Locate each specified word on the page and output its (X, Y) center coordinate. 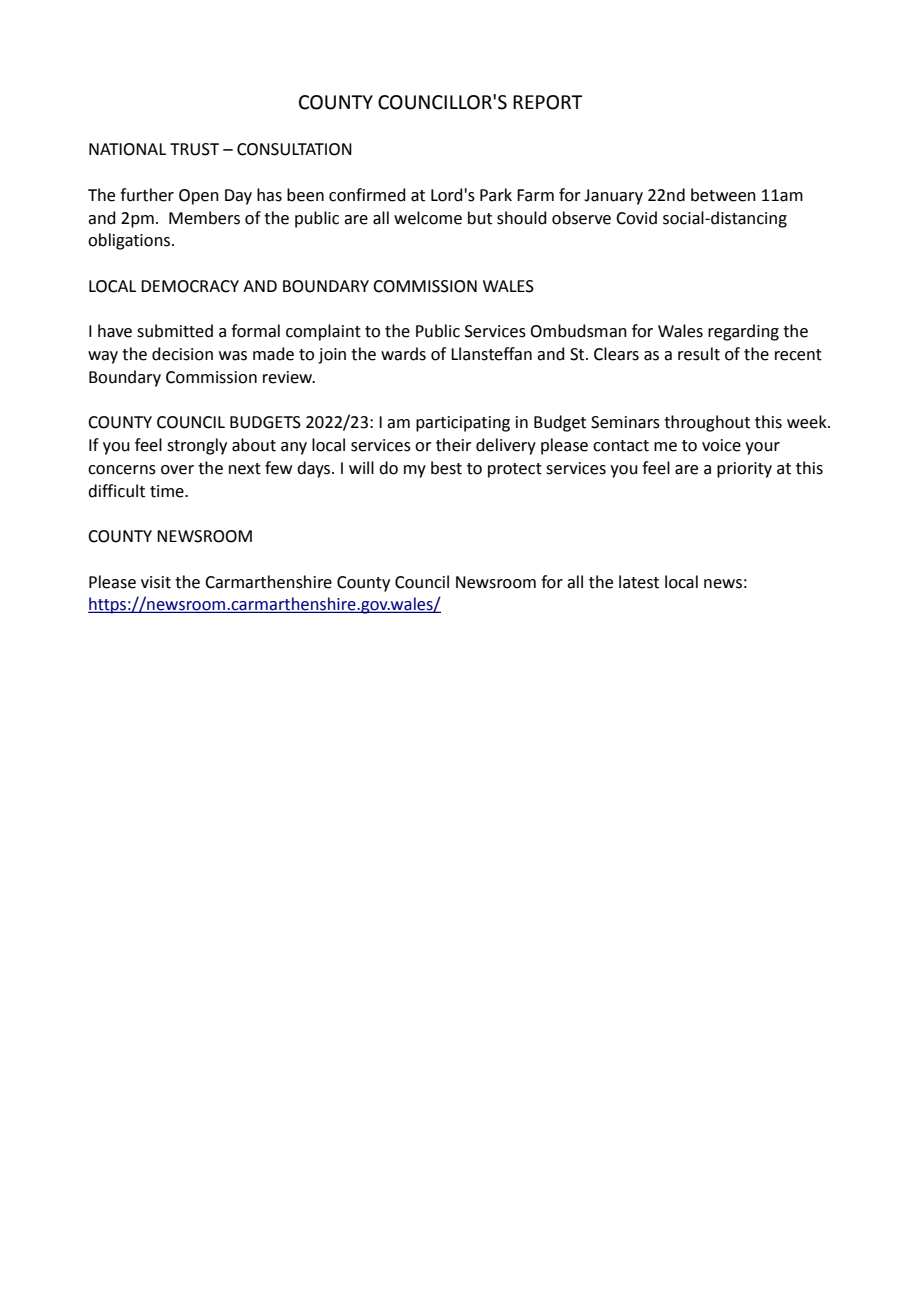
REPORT (548, 102)
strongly (197, 446)
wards (403, 354)
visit (156, 582)
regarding (743, 332)
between (723, 195)
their (454, 445)
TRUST (194, 149)
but (480, 218)
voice (721, 445)
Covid (636, 218)
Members (204, 218)
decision (182, 354)
